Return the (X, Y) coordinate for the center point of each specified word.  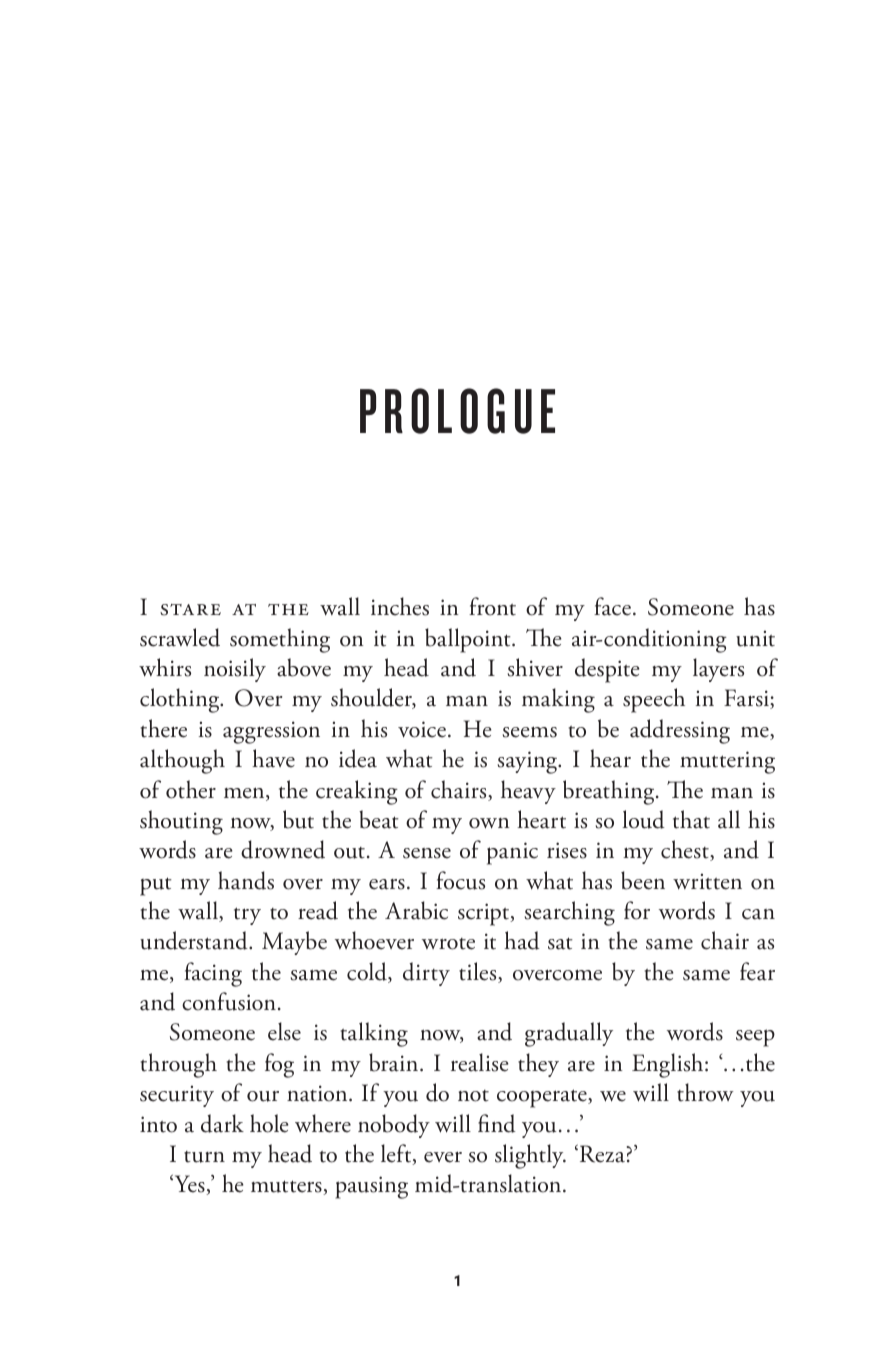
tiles (479, 972)
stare (190, 610)
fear (757, 971)
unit (755, 638)
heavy (528, 792)
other (191, 789)
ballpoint (469, 640)
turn (204, 1157)
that (691, 819)
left (397, 1154)
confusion (229, 1001)
